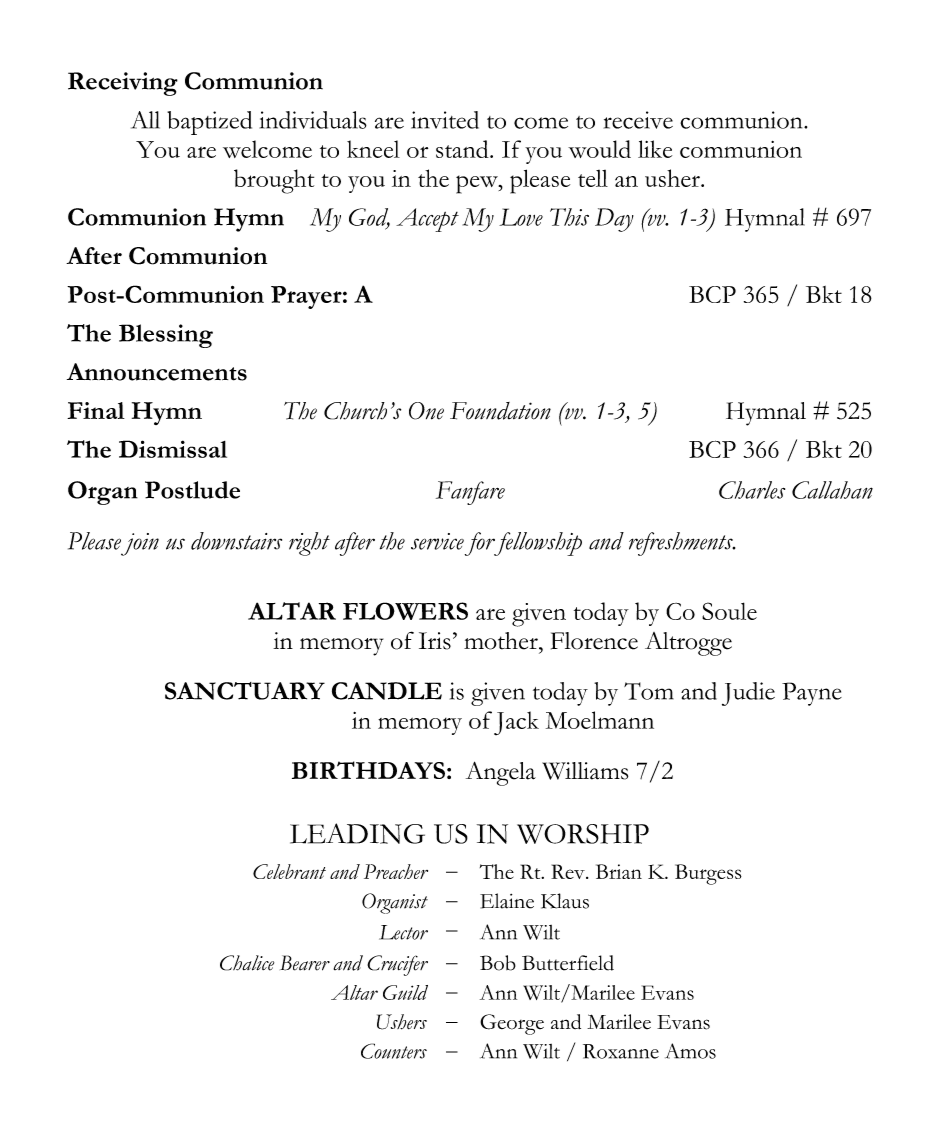 The width and height of the image is (939, 1141). I want to click on receive, so click(638, 120).
